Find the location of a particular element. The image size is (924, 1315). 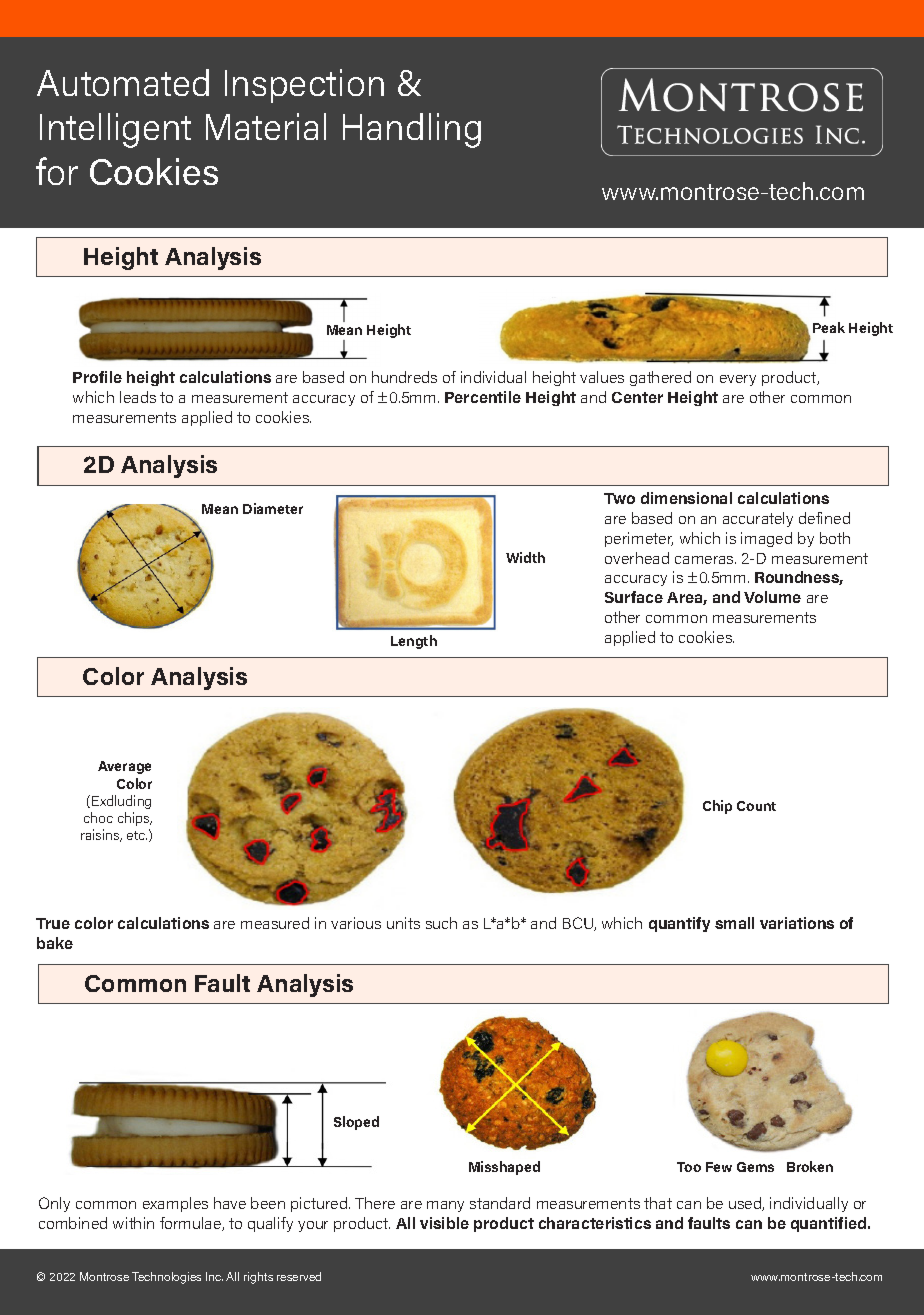

Average is located at coordinates (124, 767).
